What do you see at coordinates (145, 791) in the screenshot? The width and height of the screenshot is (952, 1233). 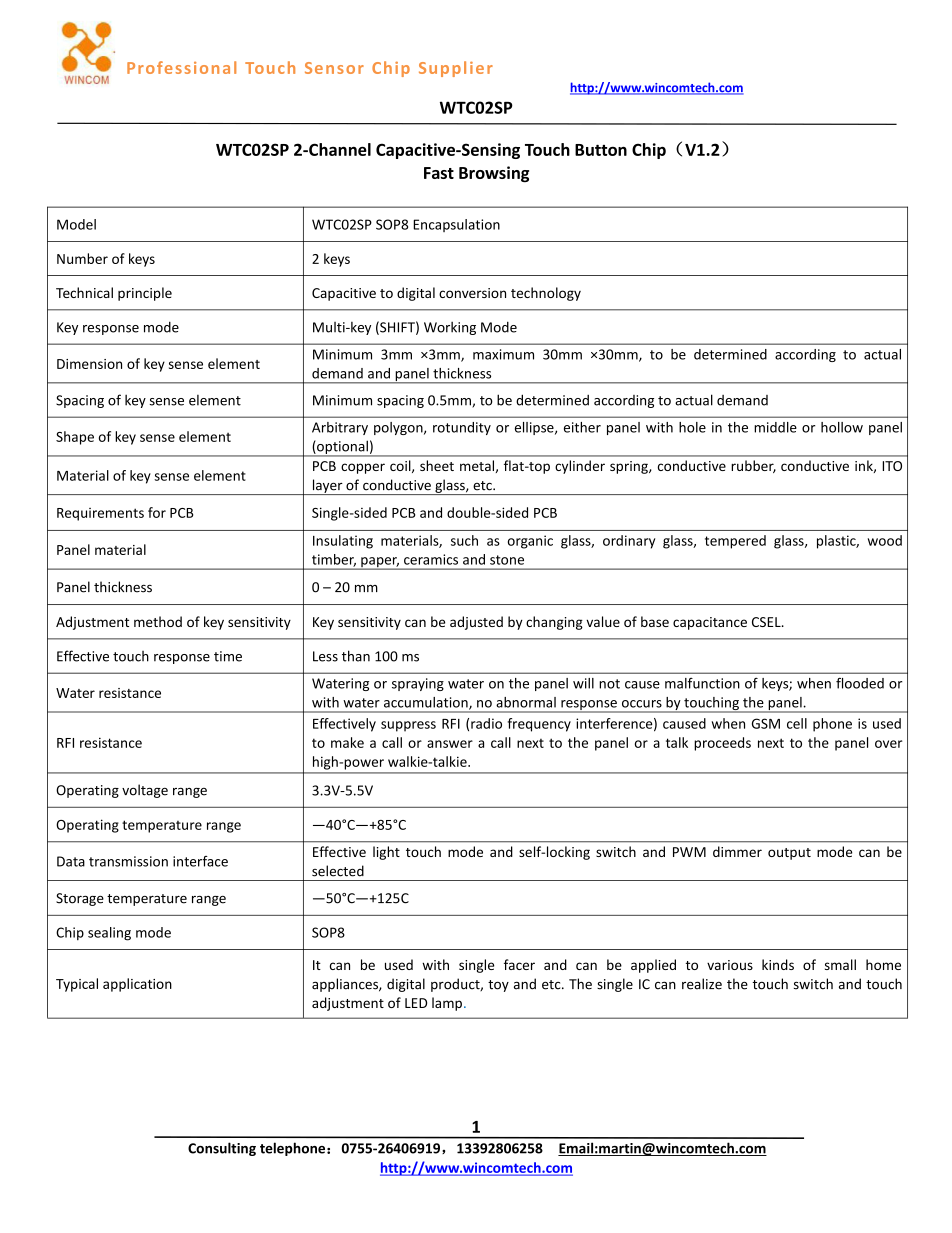 I see `voltage` at bounding box center [145, 791].
